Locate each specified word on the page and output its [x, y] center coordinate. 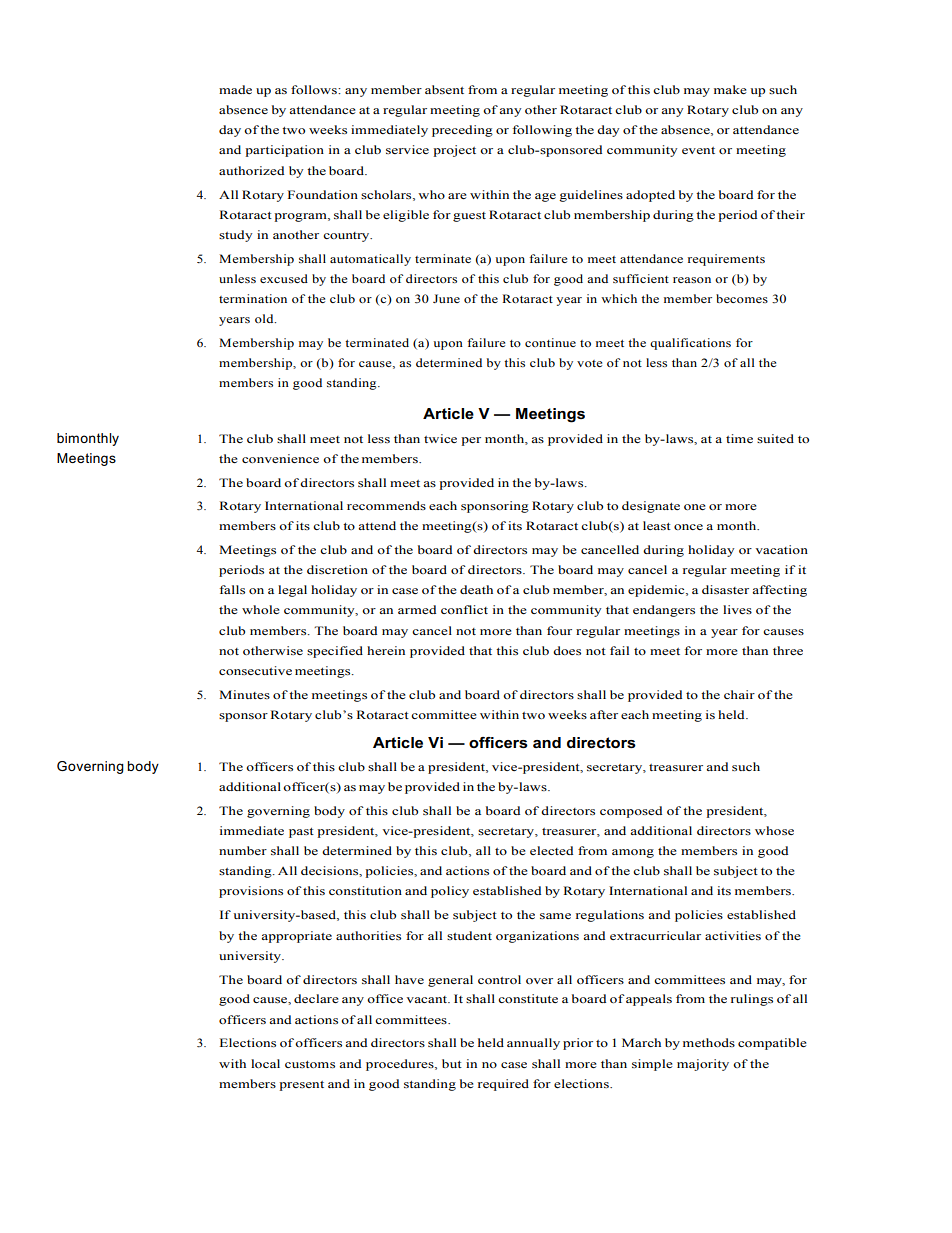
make [730, 89]
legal [292, 591]
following [542, 131]
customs [310, 1064]
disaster [725, 589]
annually [533, 1044]
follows [315, 89]
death [476, 589]
